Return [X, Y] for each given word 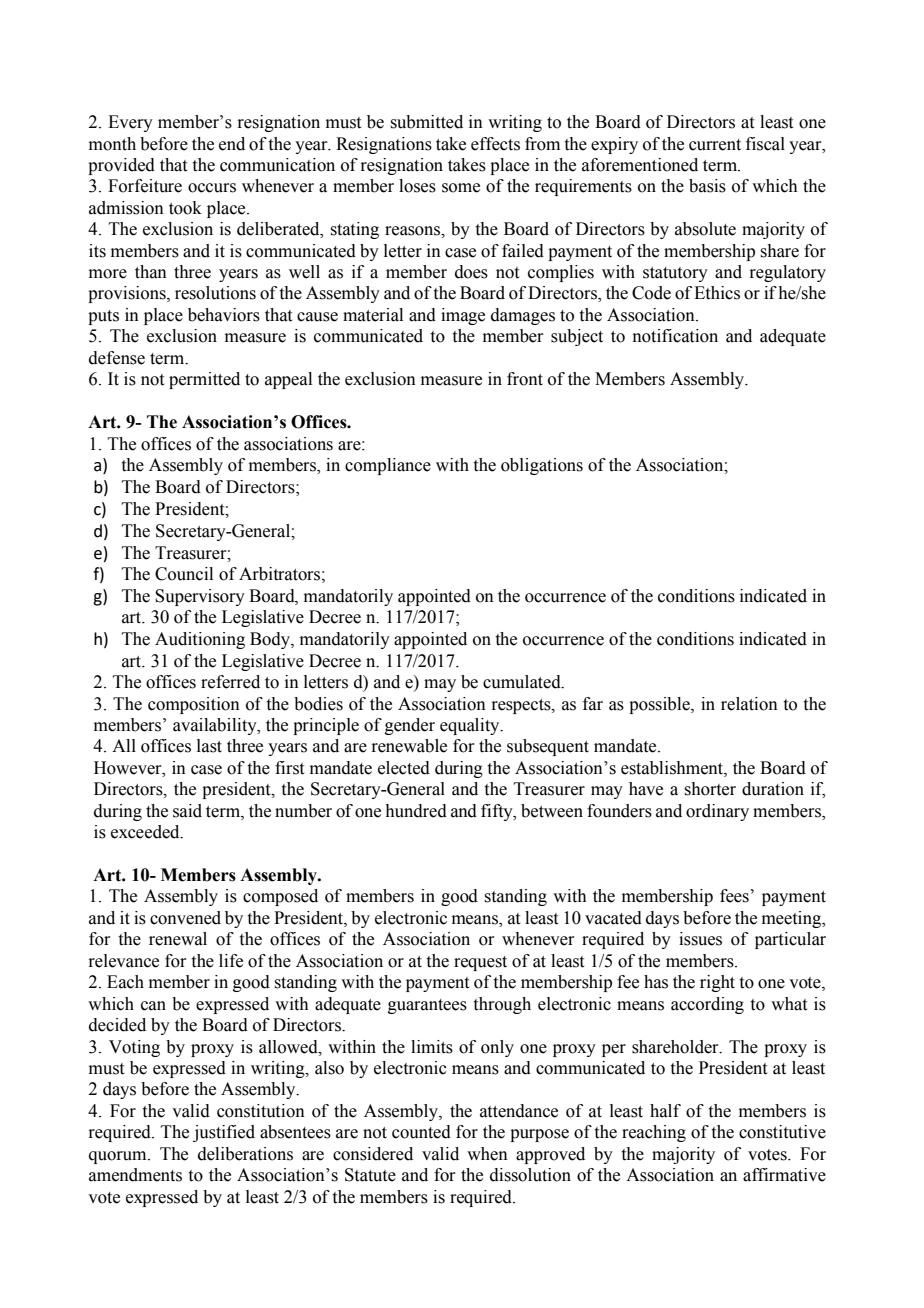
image [463, 316]
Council [184, 574]
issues [700, 939]
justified [224, 1133]
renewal [178, 939]
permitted [204, 380]
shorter [710, 789]
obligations [542, 466]
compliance [388, 466]
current [715, 145]
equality [471, 726]
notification [675, 336]
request [480, 963]
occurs [212, 188]
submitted [426, 122]
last [209, 746]
